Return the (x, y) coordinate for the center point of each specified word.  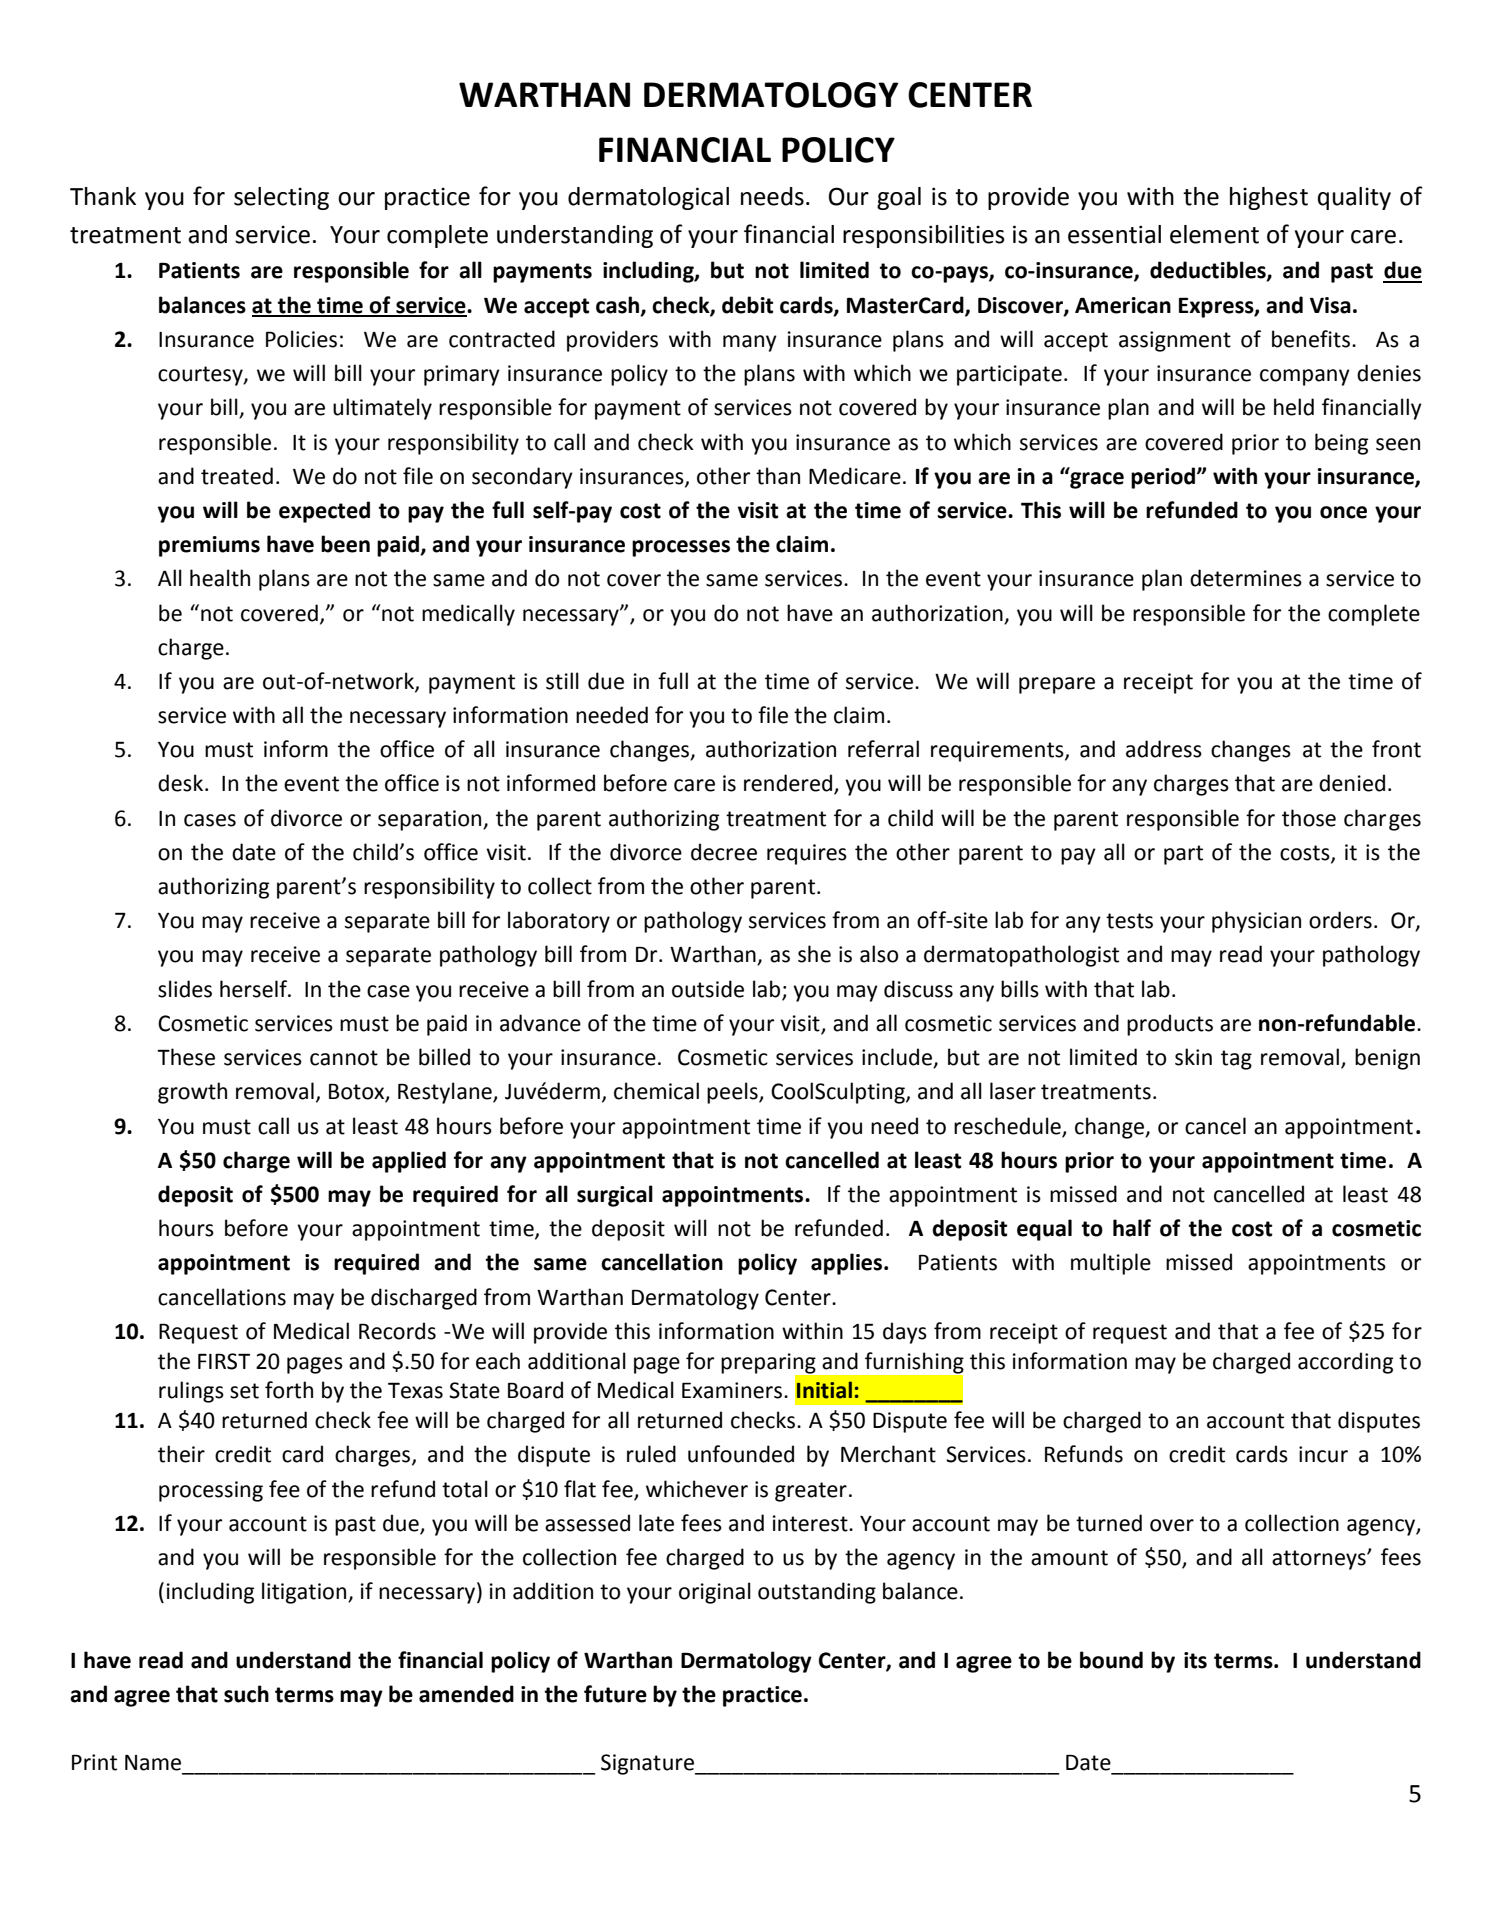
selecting (281, 198)
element (1214, 234)
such (246, 1694)
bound (1111, 1660)
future (615, 1694)
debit (747, 305)
